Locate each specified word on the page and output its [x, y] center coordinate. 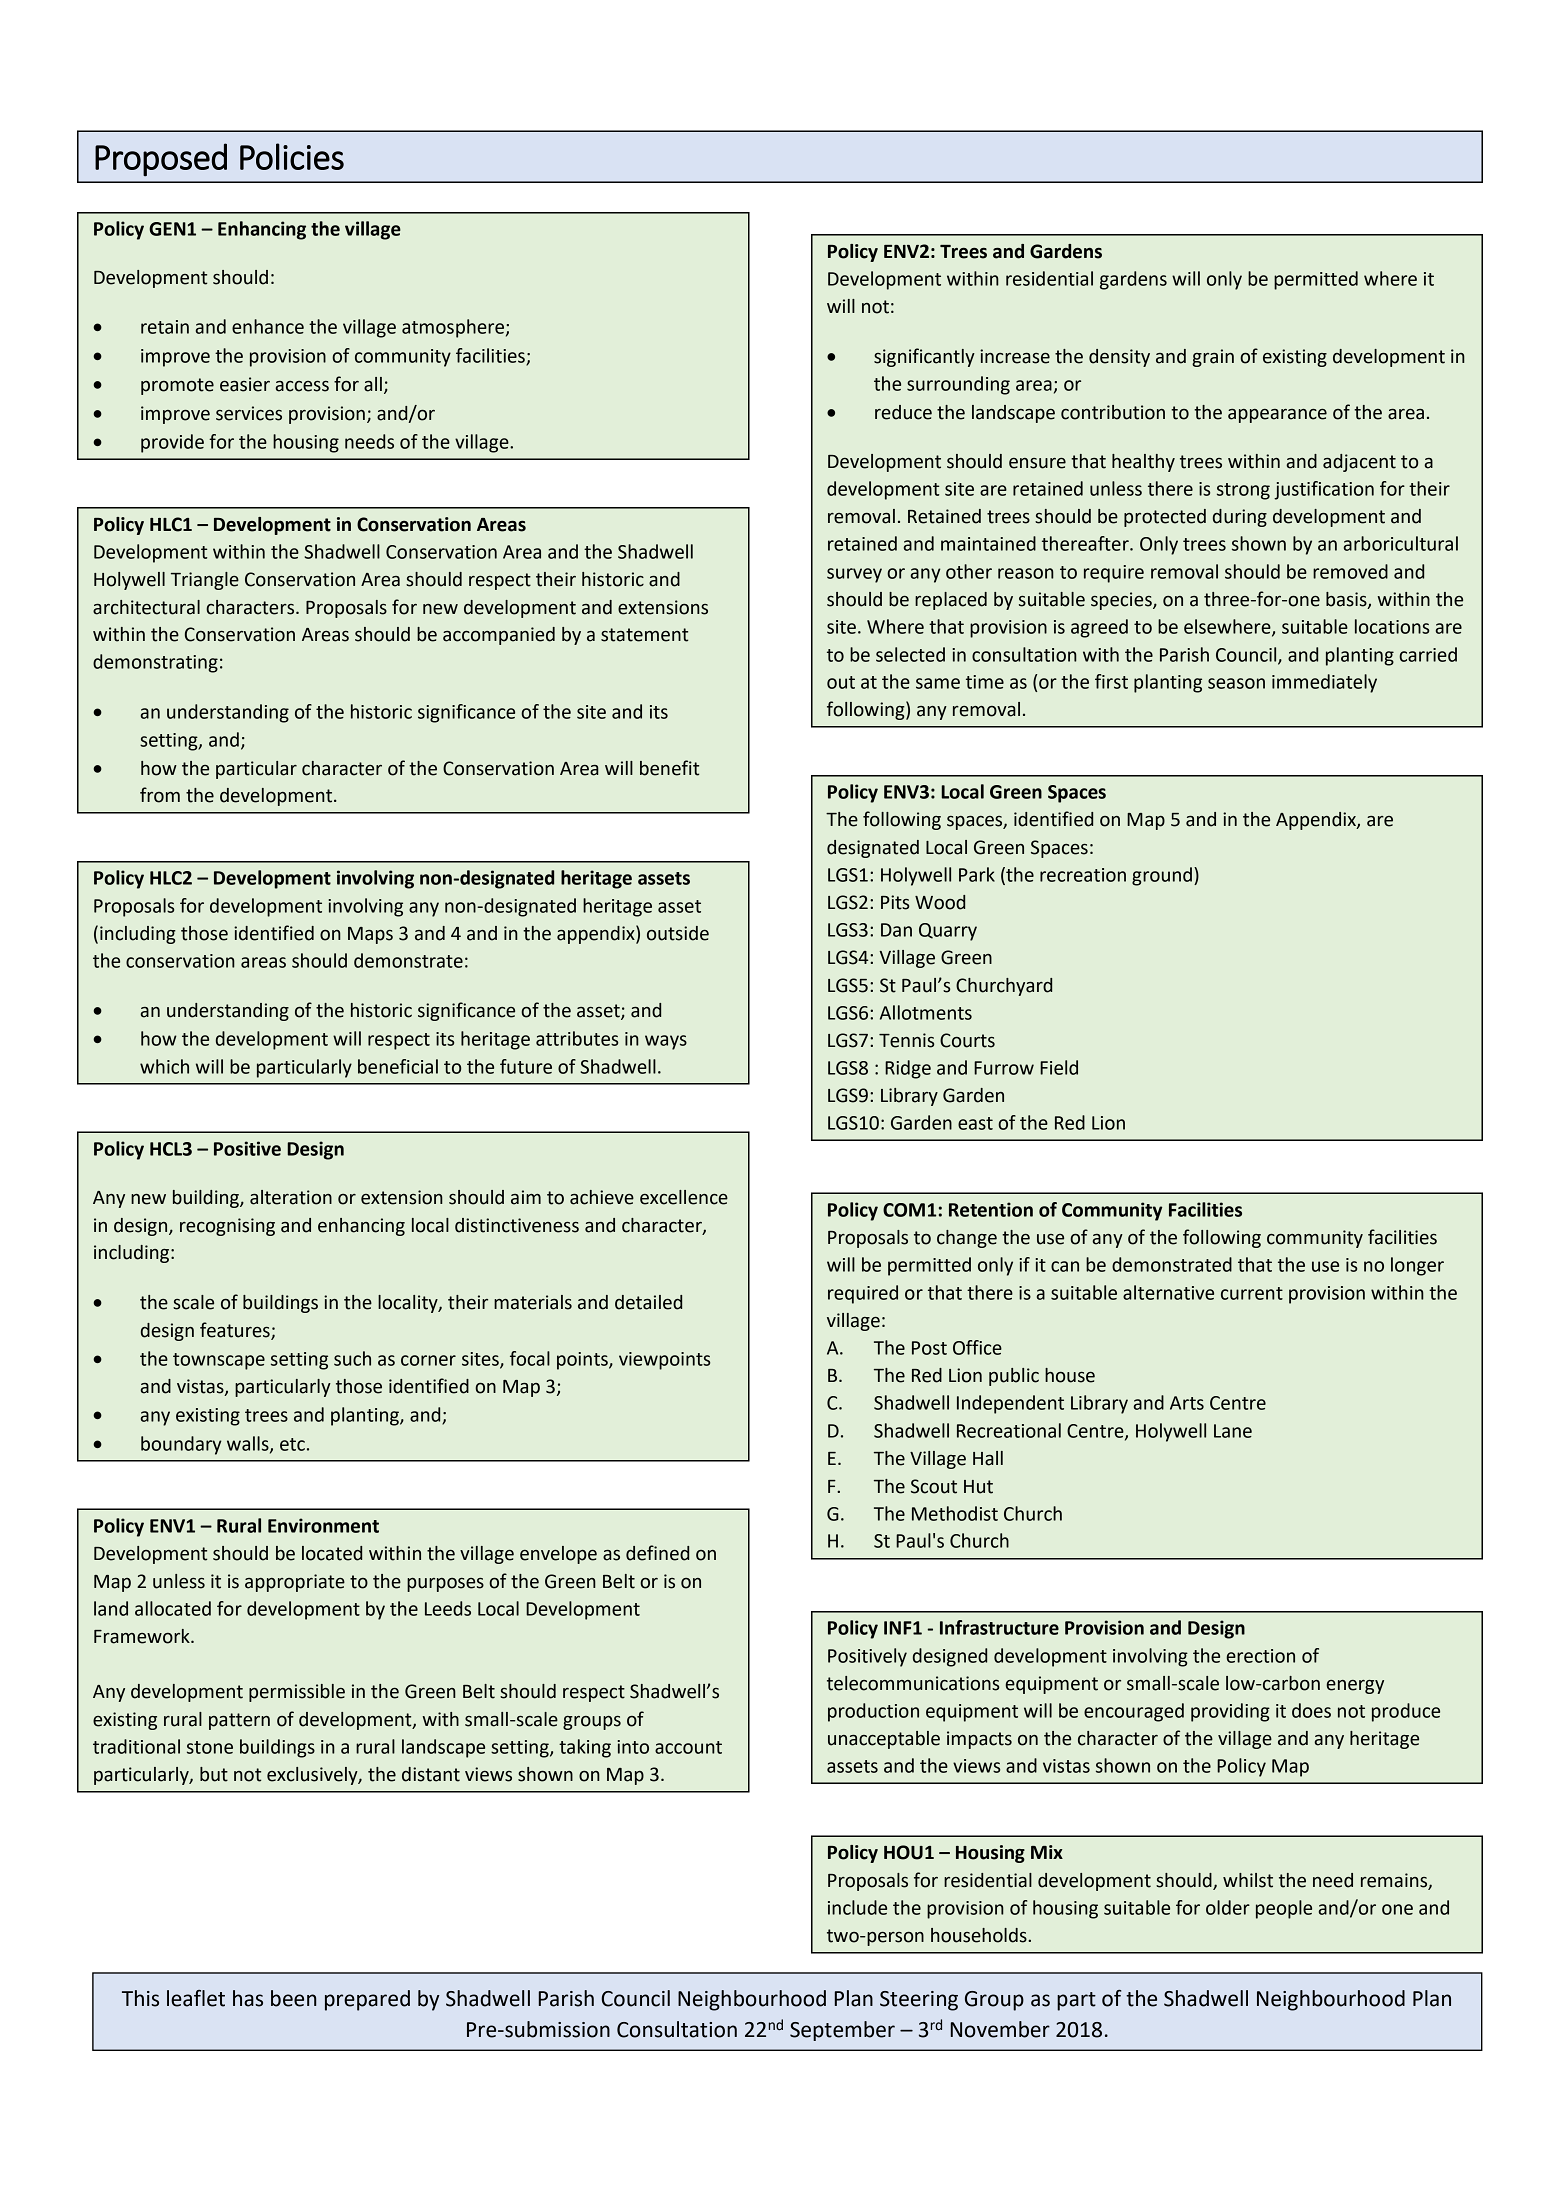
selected [910, 654]
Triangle [205, 581]
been [293, 1998]
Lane [1233, 1431]
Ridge [908, 1069]
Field [1059, 1067]
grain [1213, 358]
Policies [292, 156]
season [1236, 683]
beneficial [398, 1066]
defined [657, 1553]
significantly [924, 357]
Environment [323, 1525]
